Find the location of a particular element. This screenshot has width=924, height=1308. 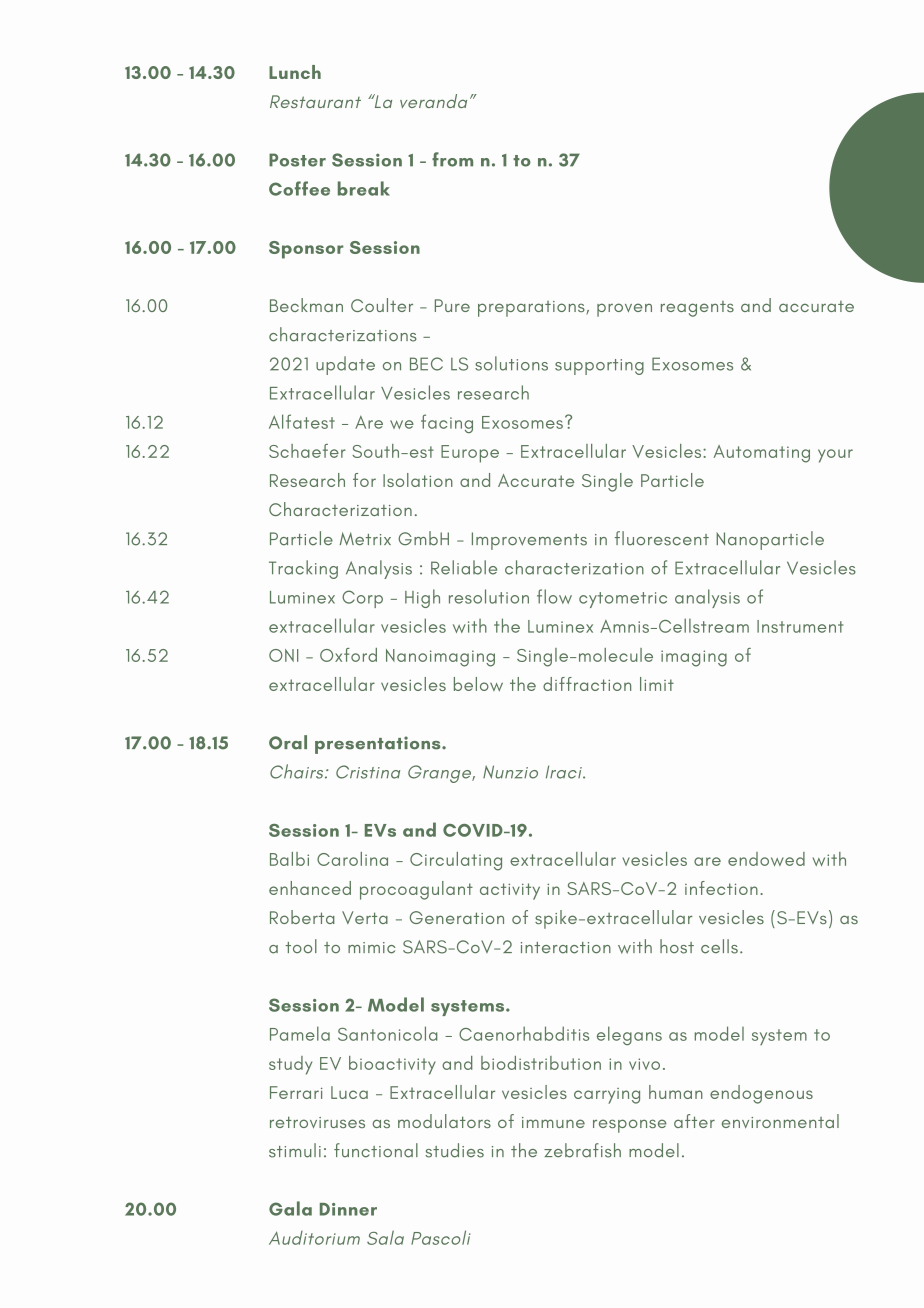

Dinner is located at coordinates (348, 1209).
